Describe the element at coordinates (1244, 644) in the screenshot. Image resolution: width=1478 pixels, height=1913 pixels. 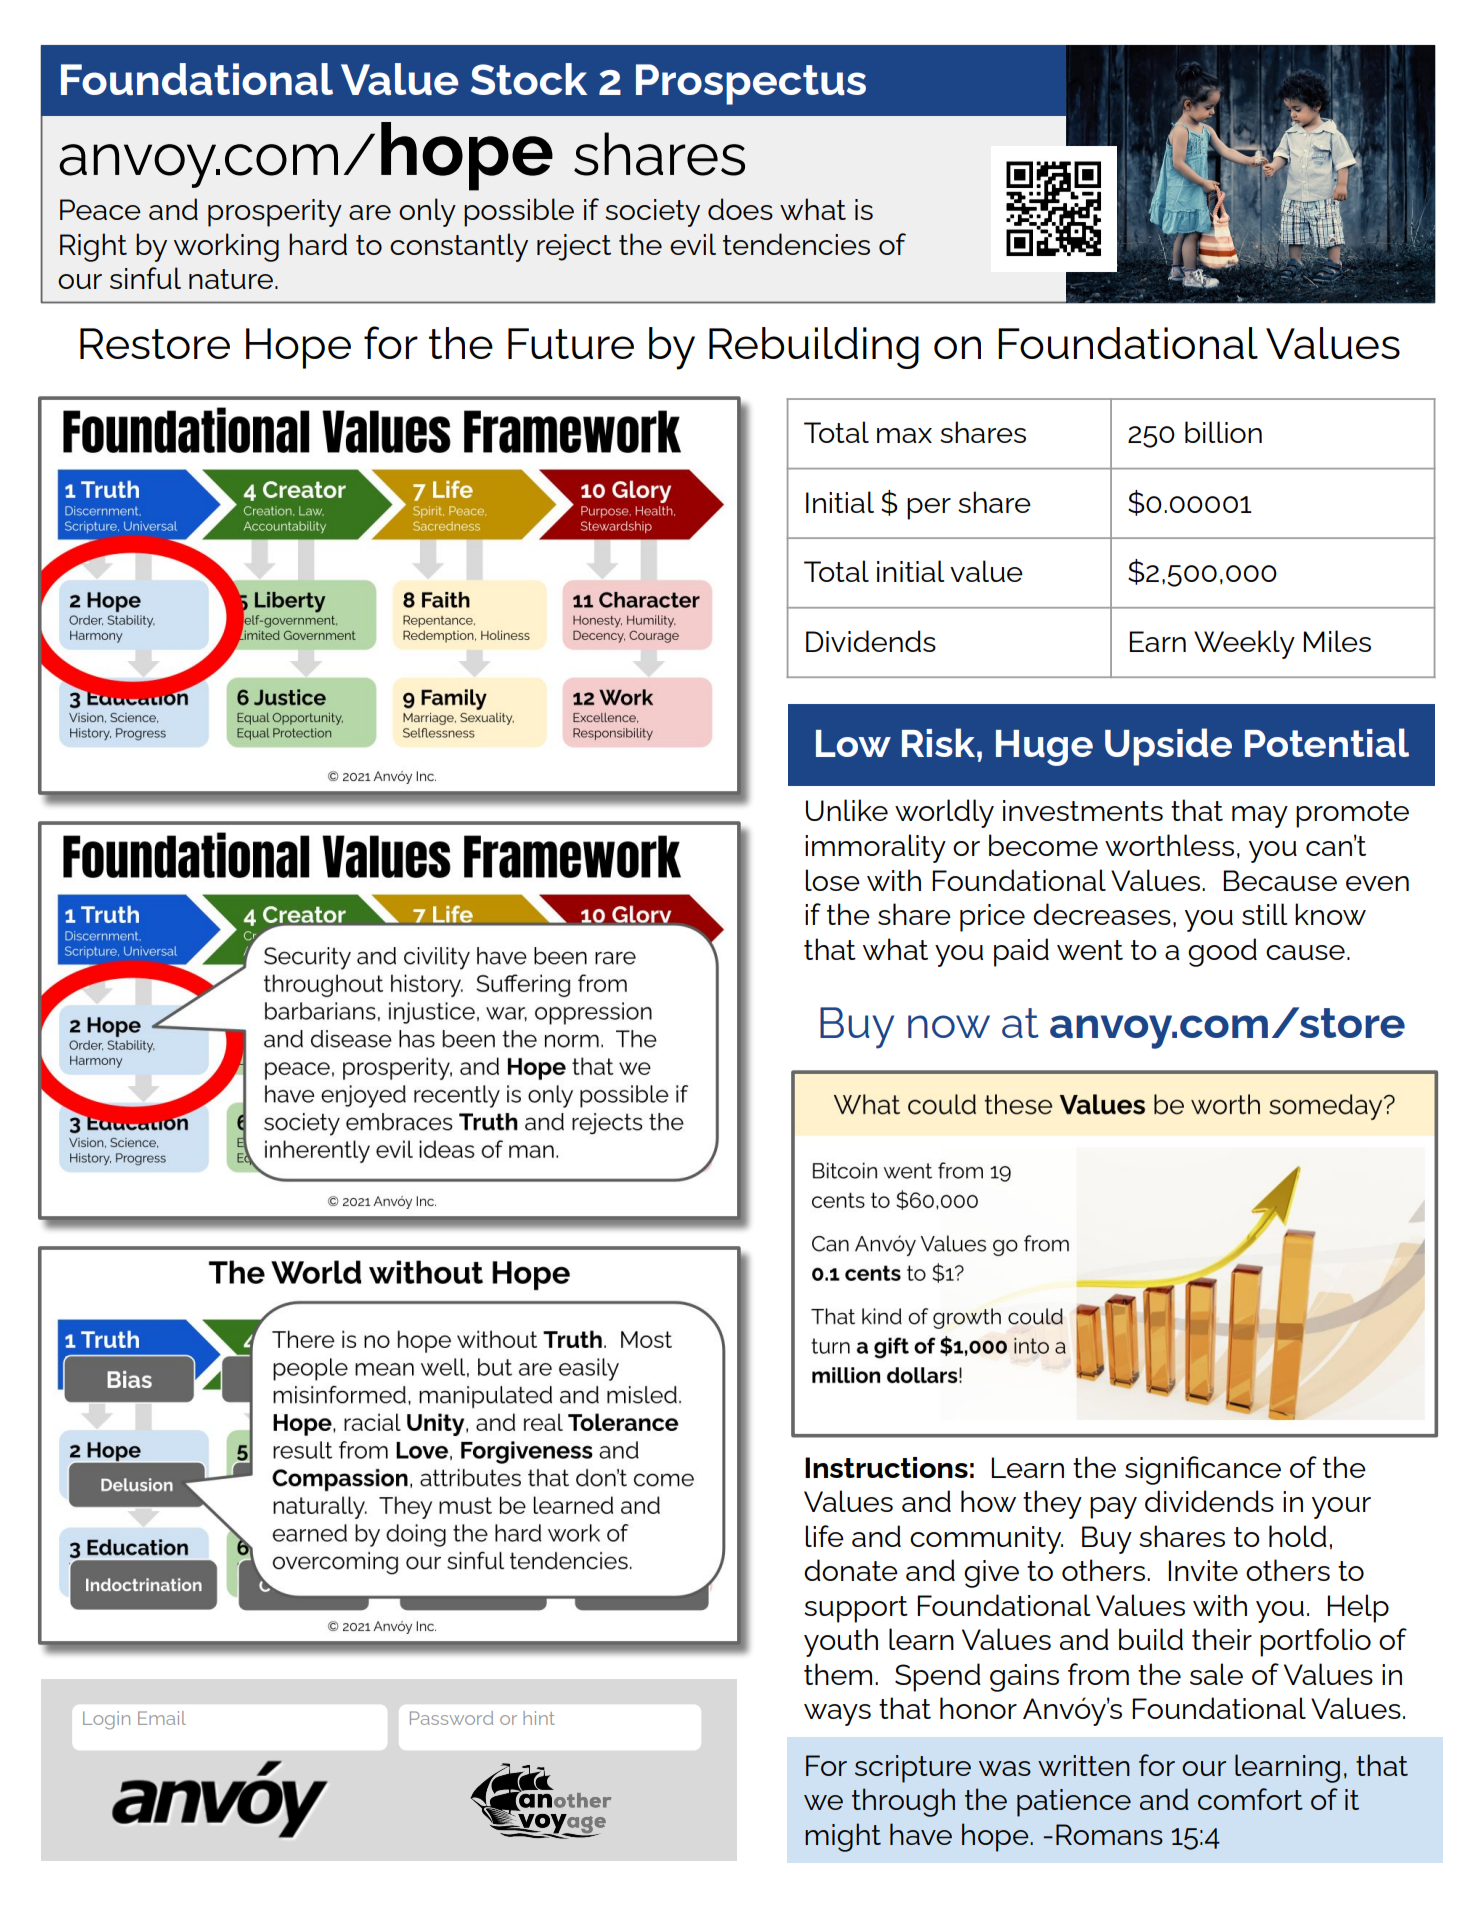
I see `Weekly` at that location.
